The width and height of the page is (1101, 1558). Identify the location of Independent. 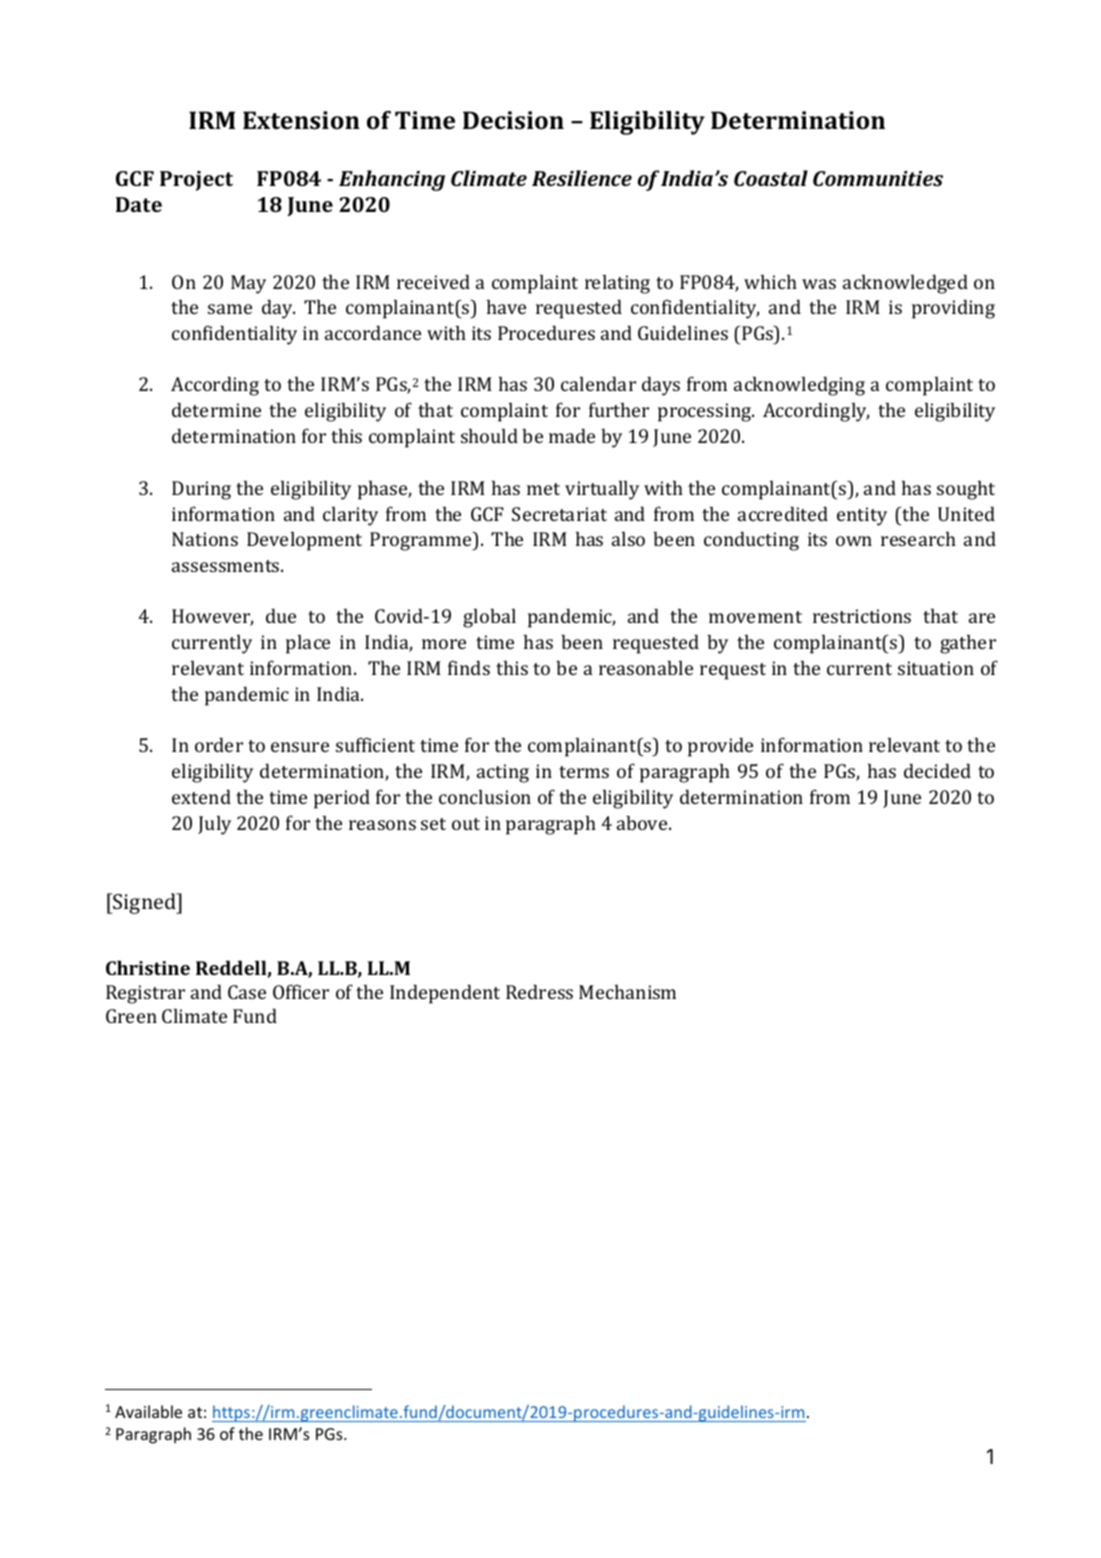
(445, 994).
